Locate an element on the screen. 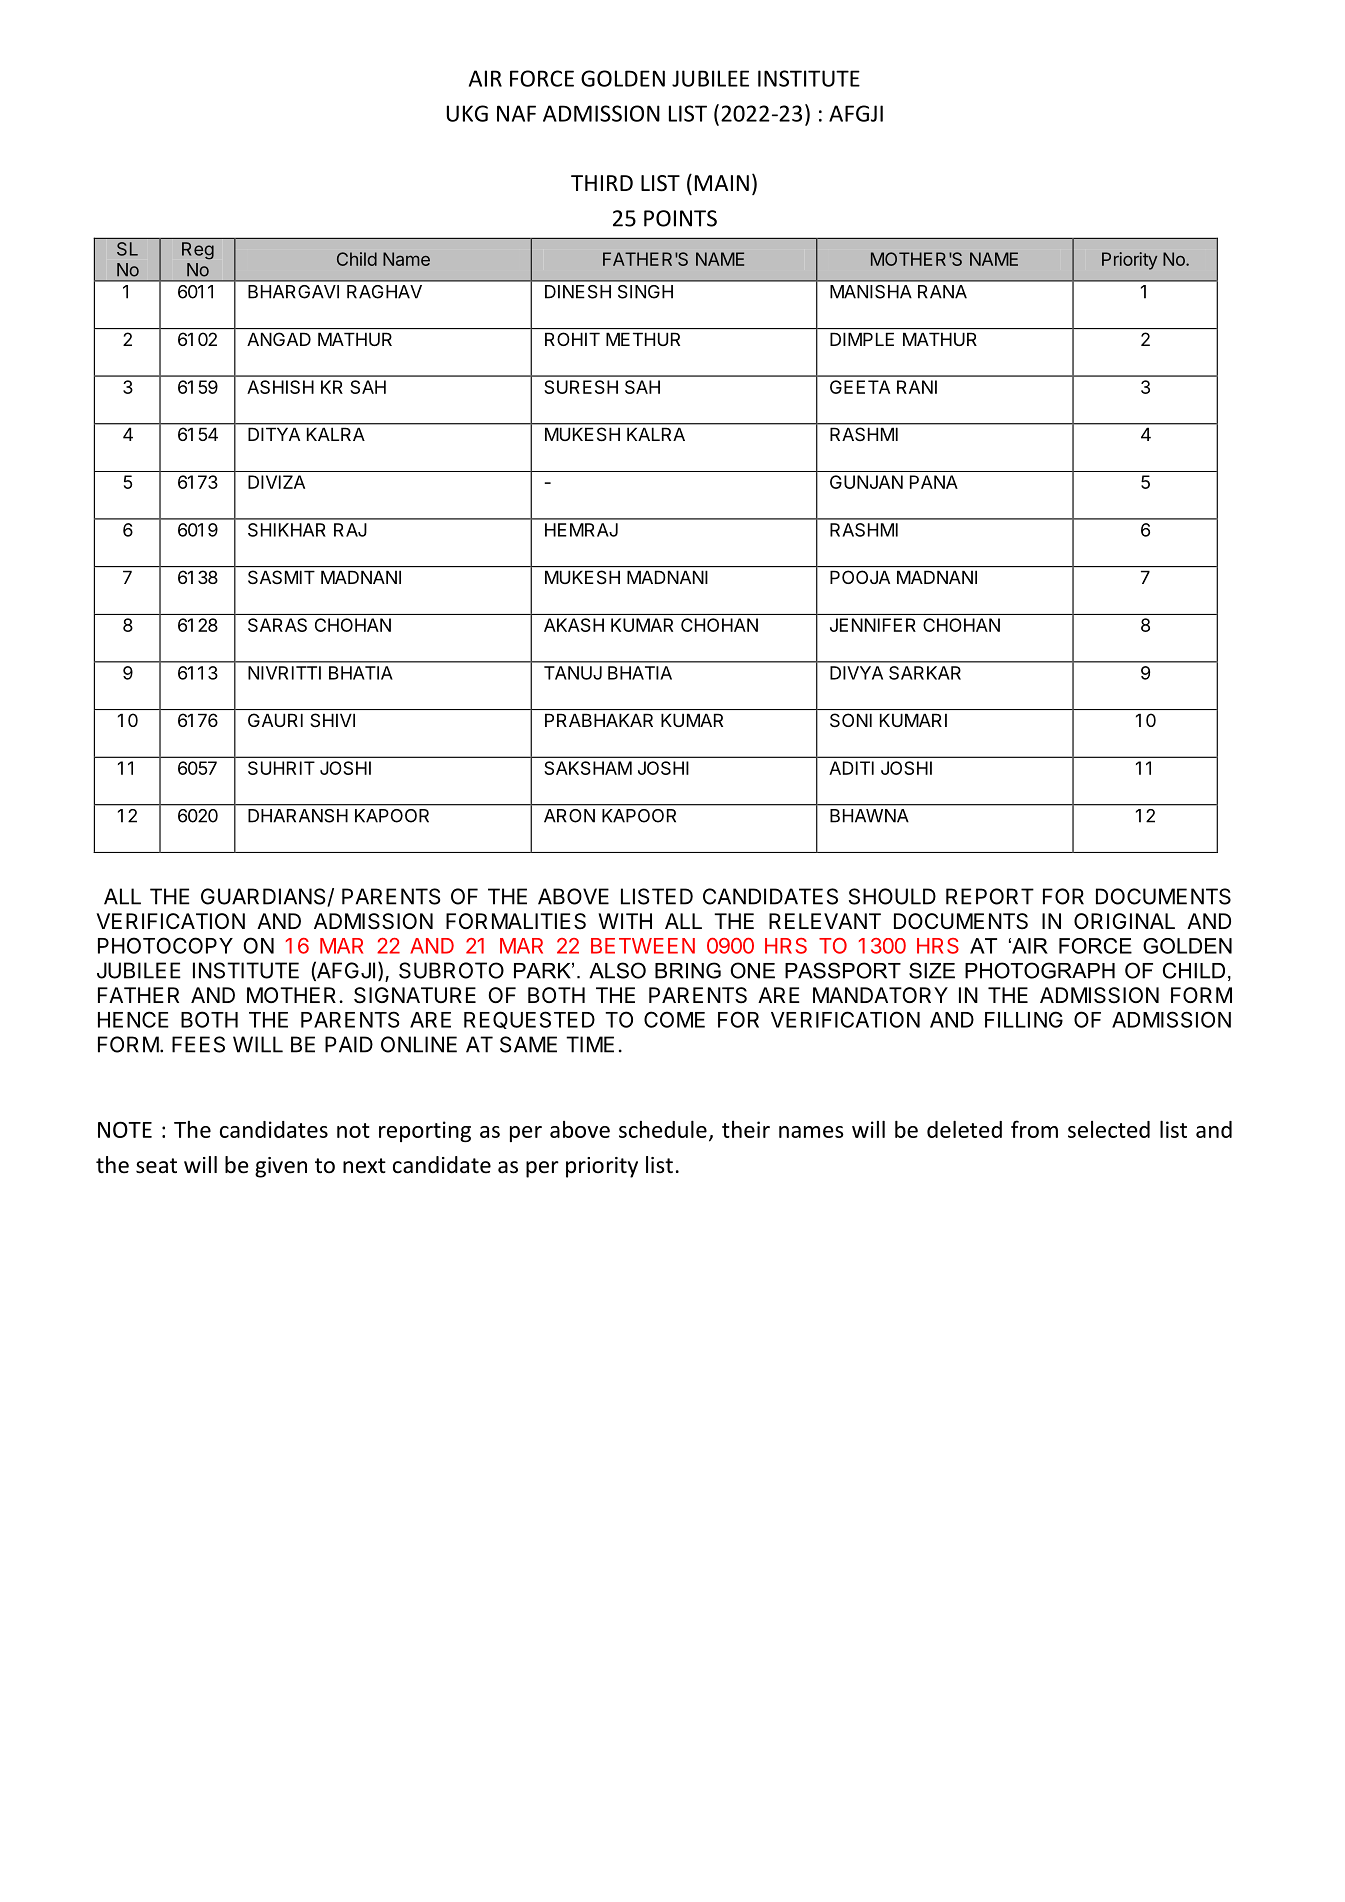  NAF is located at coordinates (516, 113).
